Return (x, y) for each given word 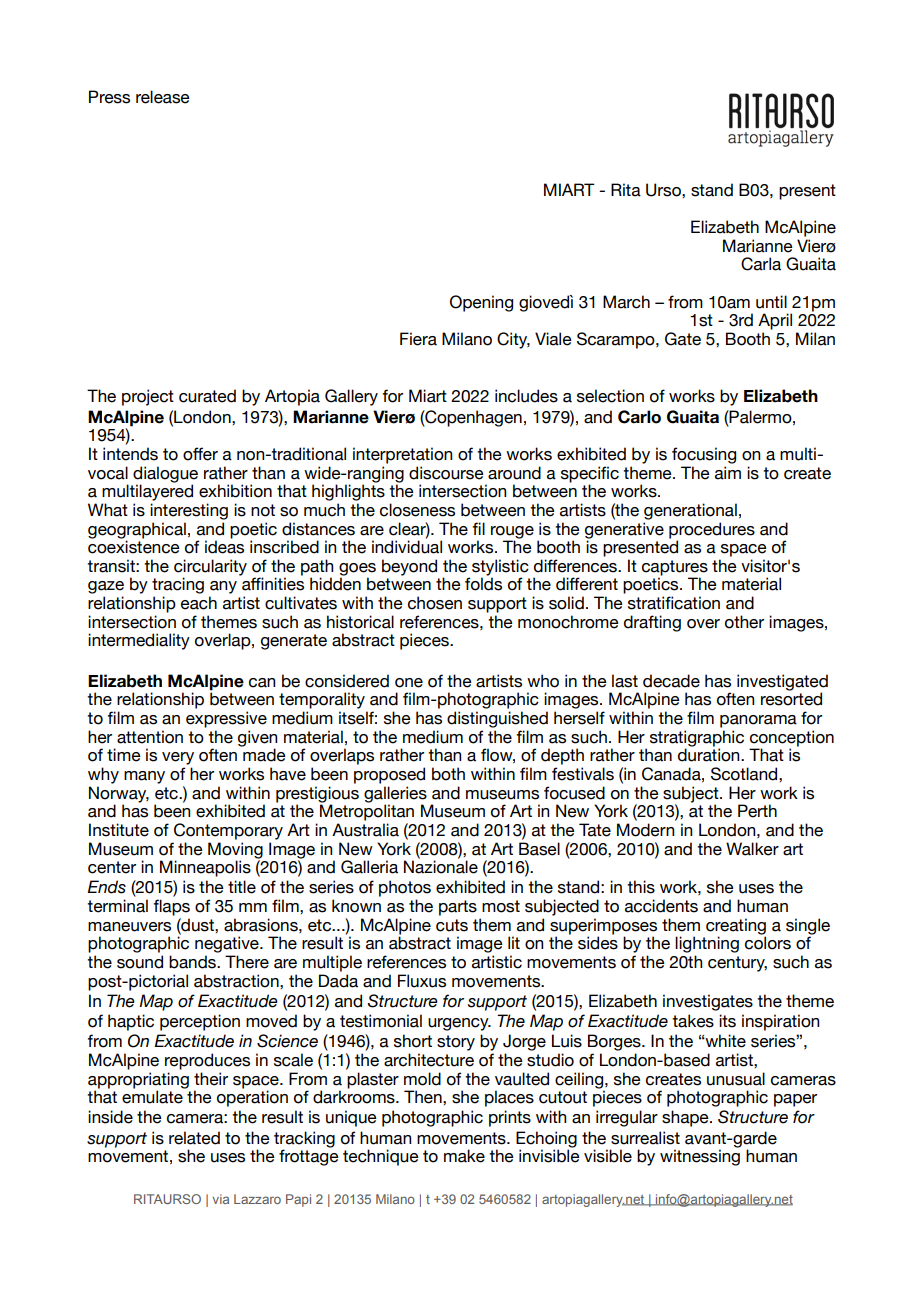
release (163, 97)
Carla (761, 264)
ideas (224, 546)
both (448, 774)
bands (193, 962)
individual (407, 546)
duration (710, 755)
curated (207, 396)
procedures (712, 530)
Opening (481, 303)
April (775, 321)
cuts (452, 925)
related (194, 1138)
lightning (707, 944)
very (178, 758)
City (513, 340)
